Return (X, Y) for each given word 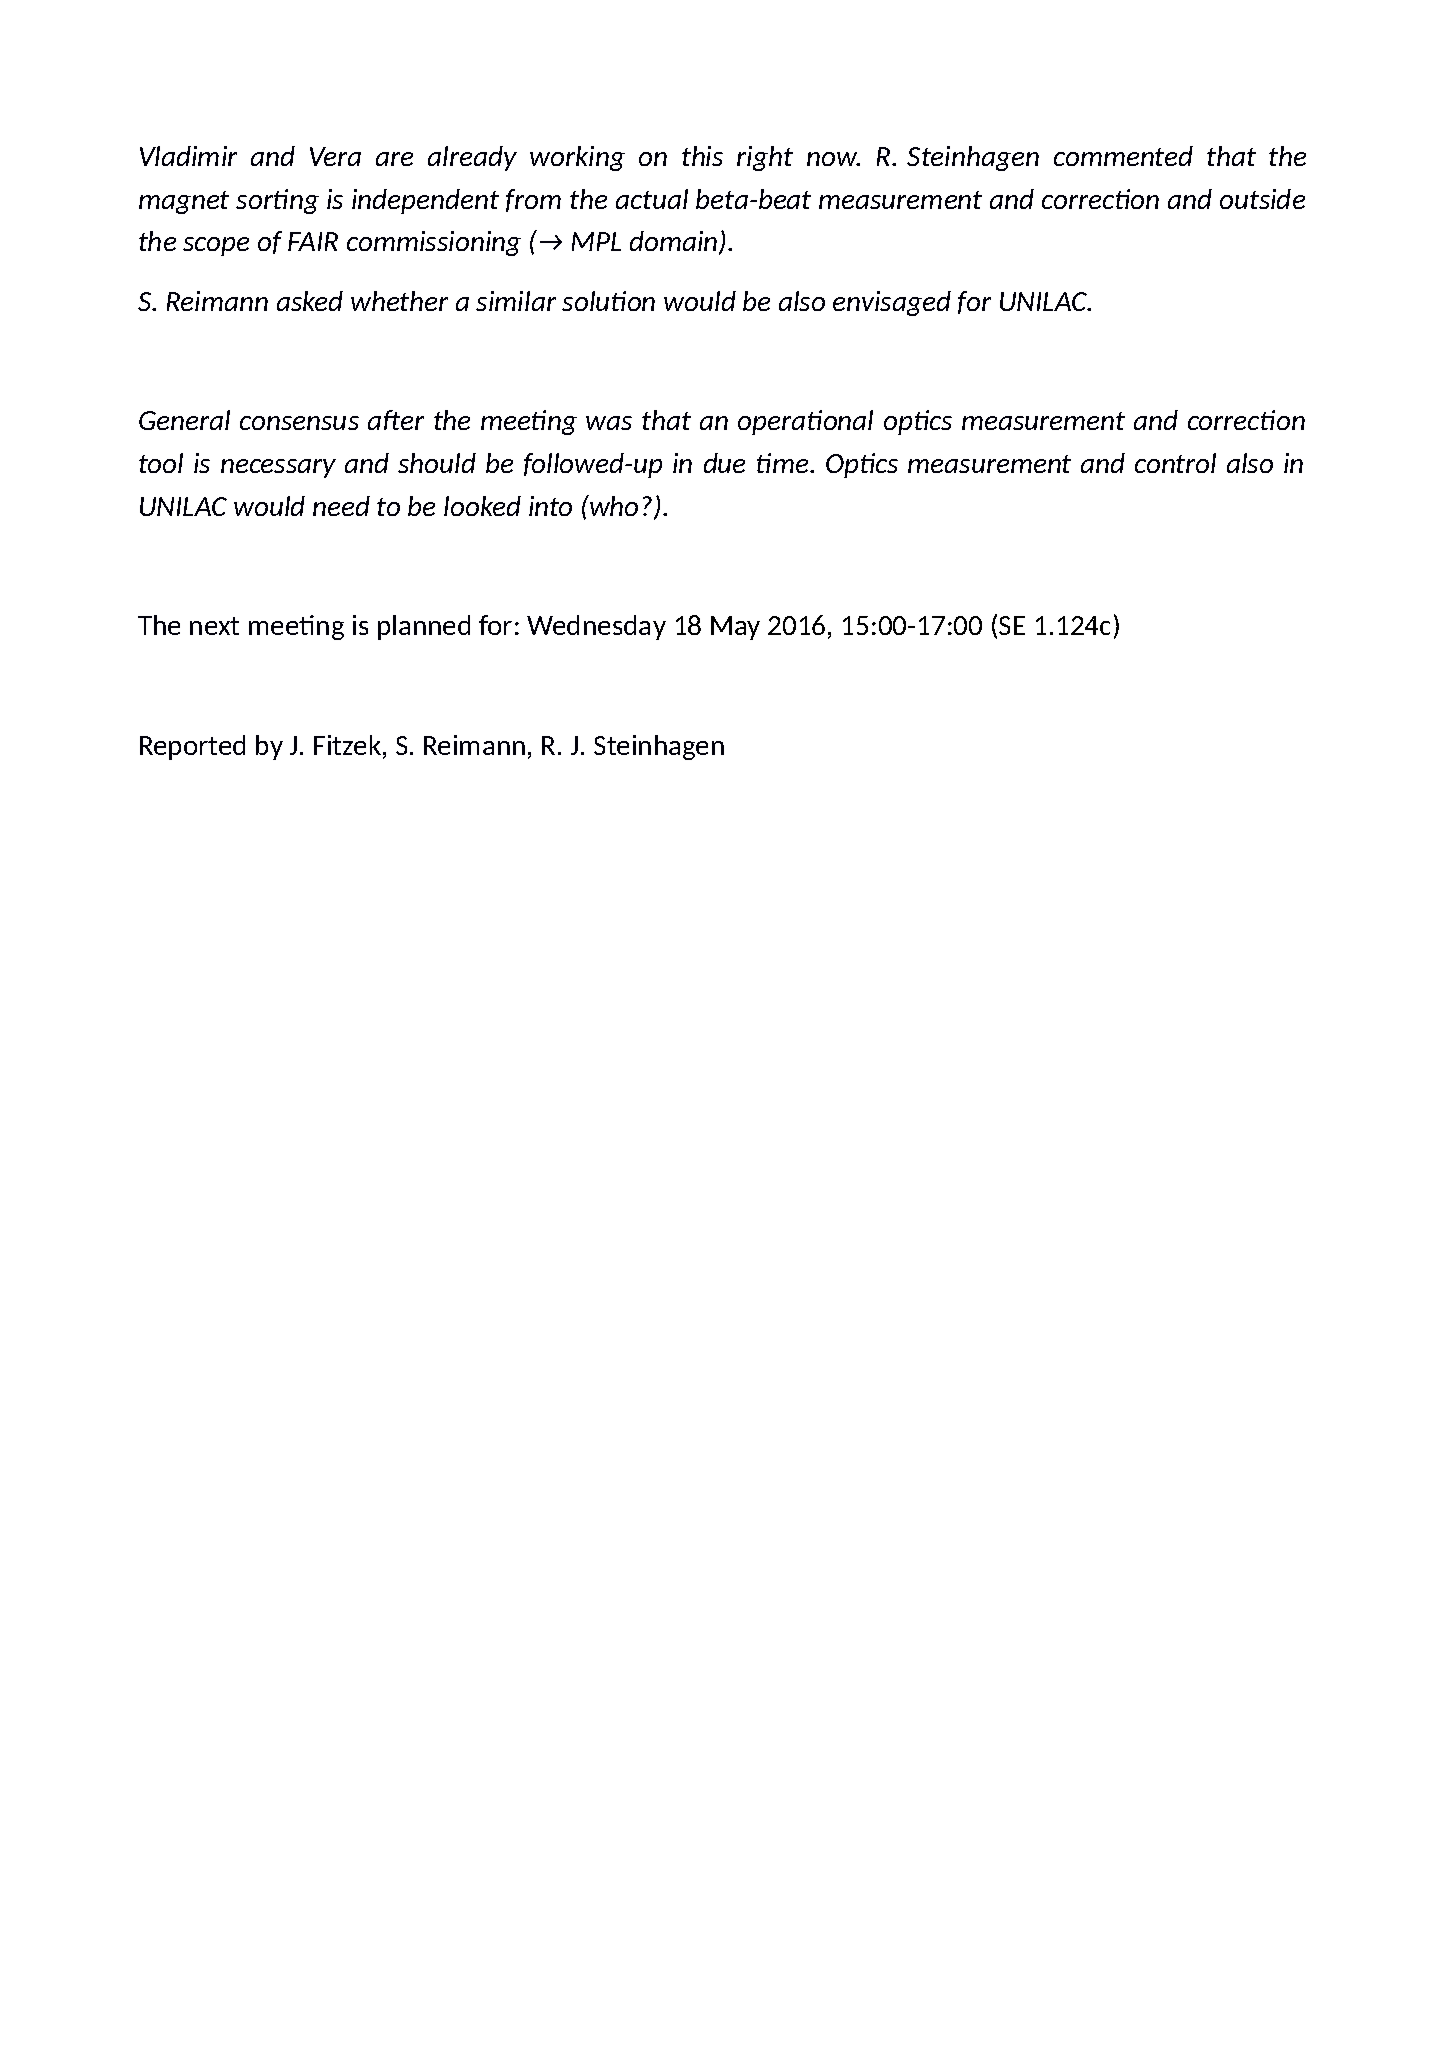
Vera (335, 156)
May (735, 628)
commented (1123, 156)
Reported (192, 747)
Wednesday (596, 627)
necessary (278, 468)
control (1175, 463)
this (702, 156)
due (724, 463)
